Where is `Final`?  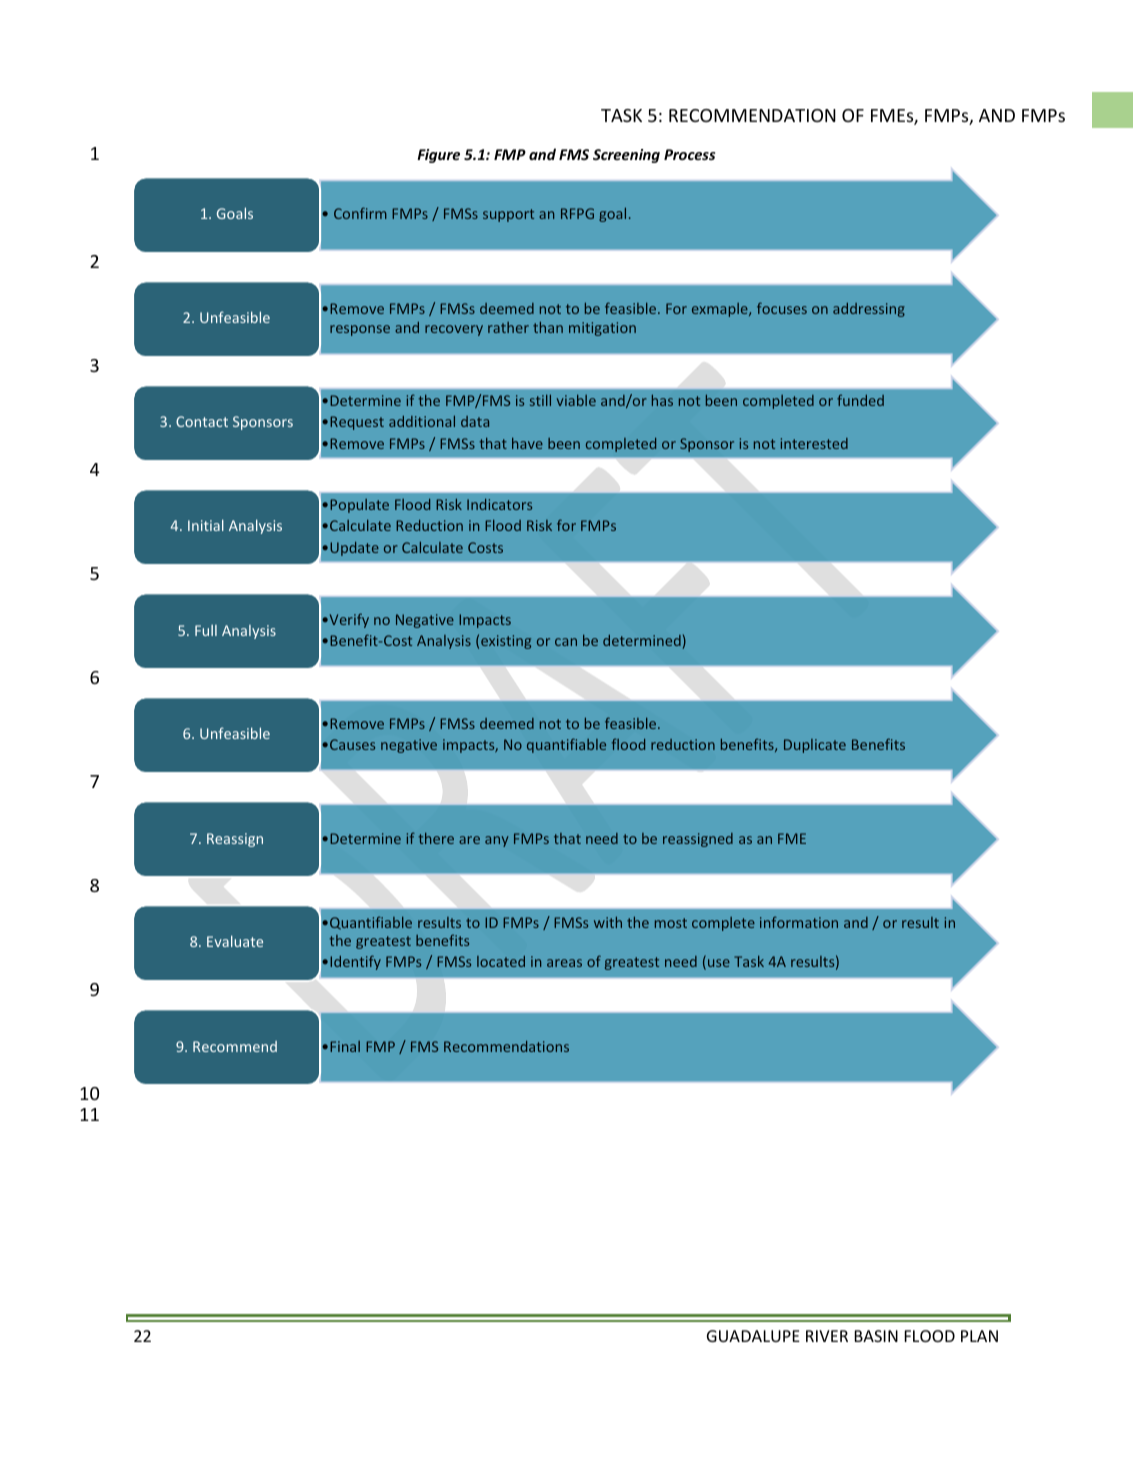
Final is located at coordinates (345, 1046).
